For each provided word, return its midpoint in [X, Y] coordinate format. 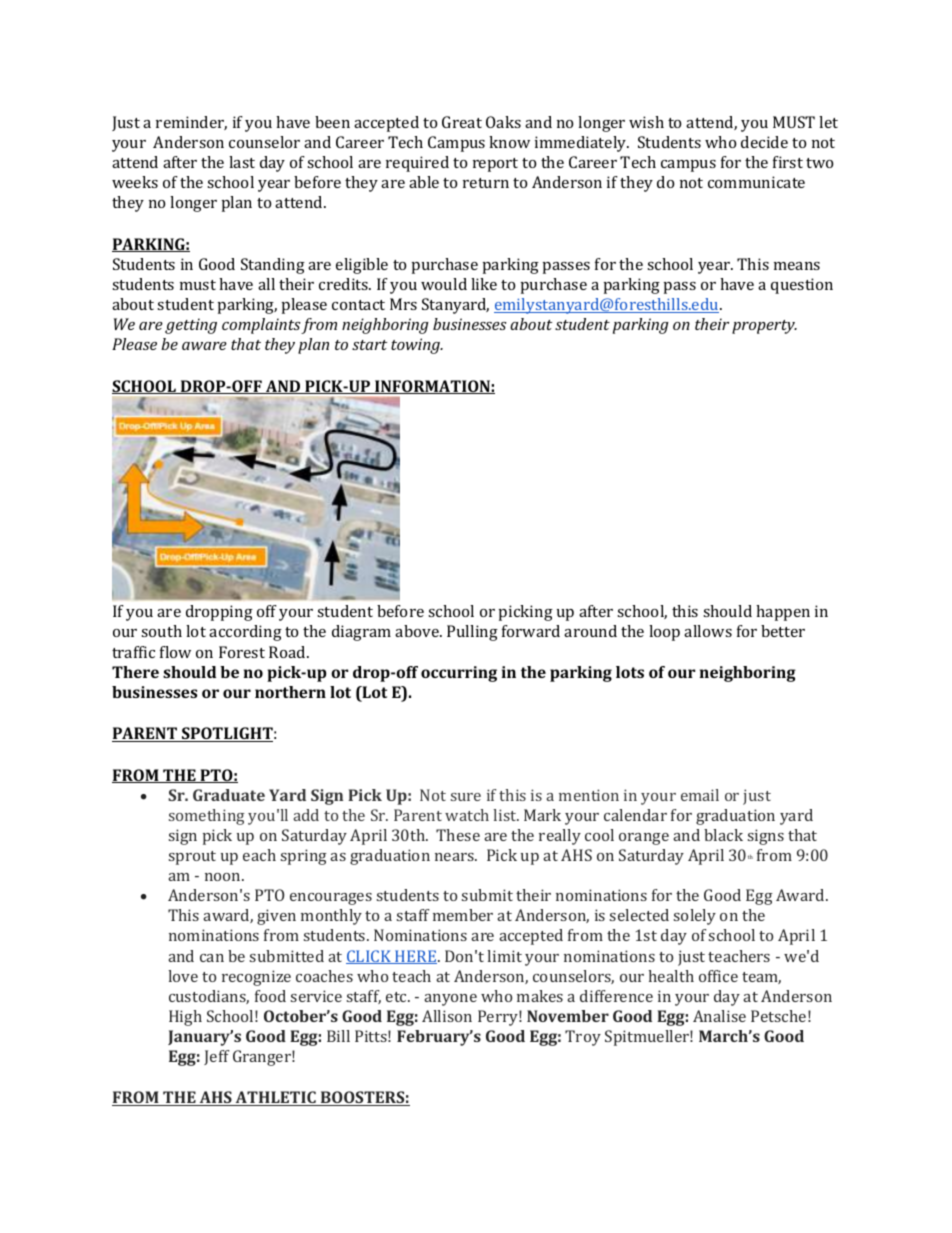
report [495, 165]
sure [466, 797]
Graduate [229, 795]
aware [204, 346]
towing [416, 346]
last [242, 162]
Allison [447, 1016]
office [718, 976]
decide [764, 142]
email [700, 795]
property [764, 327]
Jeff [217, 1057]
